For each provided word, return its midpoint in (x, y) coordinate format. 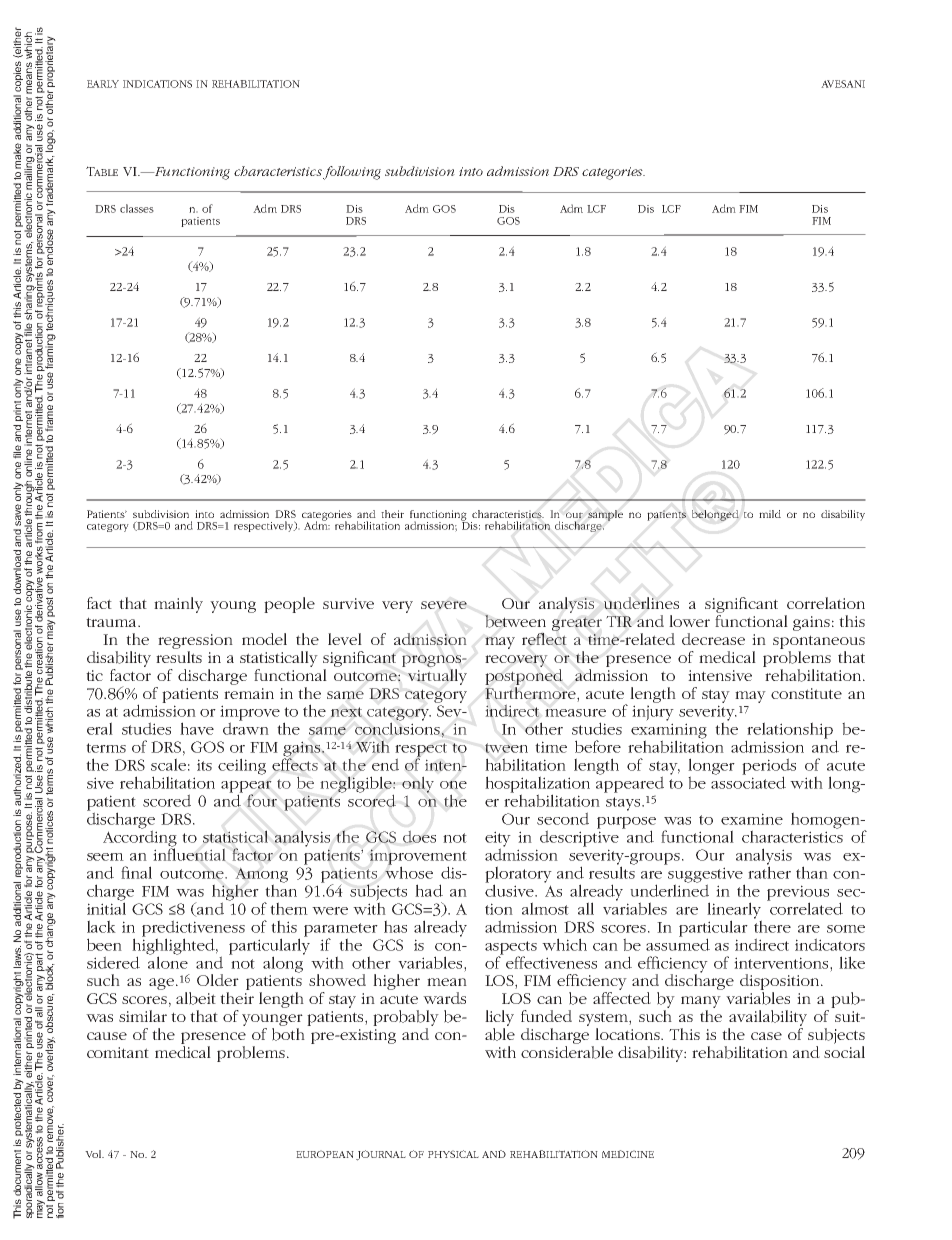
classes (137, 208)
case (766, 1036)
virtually (437, 675)
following (352, 173)
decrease (713, 639)
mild (770, 514)
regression (195, 641)
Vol (94, 1154)
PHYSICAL (453, 1154)
